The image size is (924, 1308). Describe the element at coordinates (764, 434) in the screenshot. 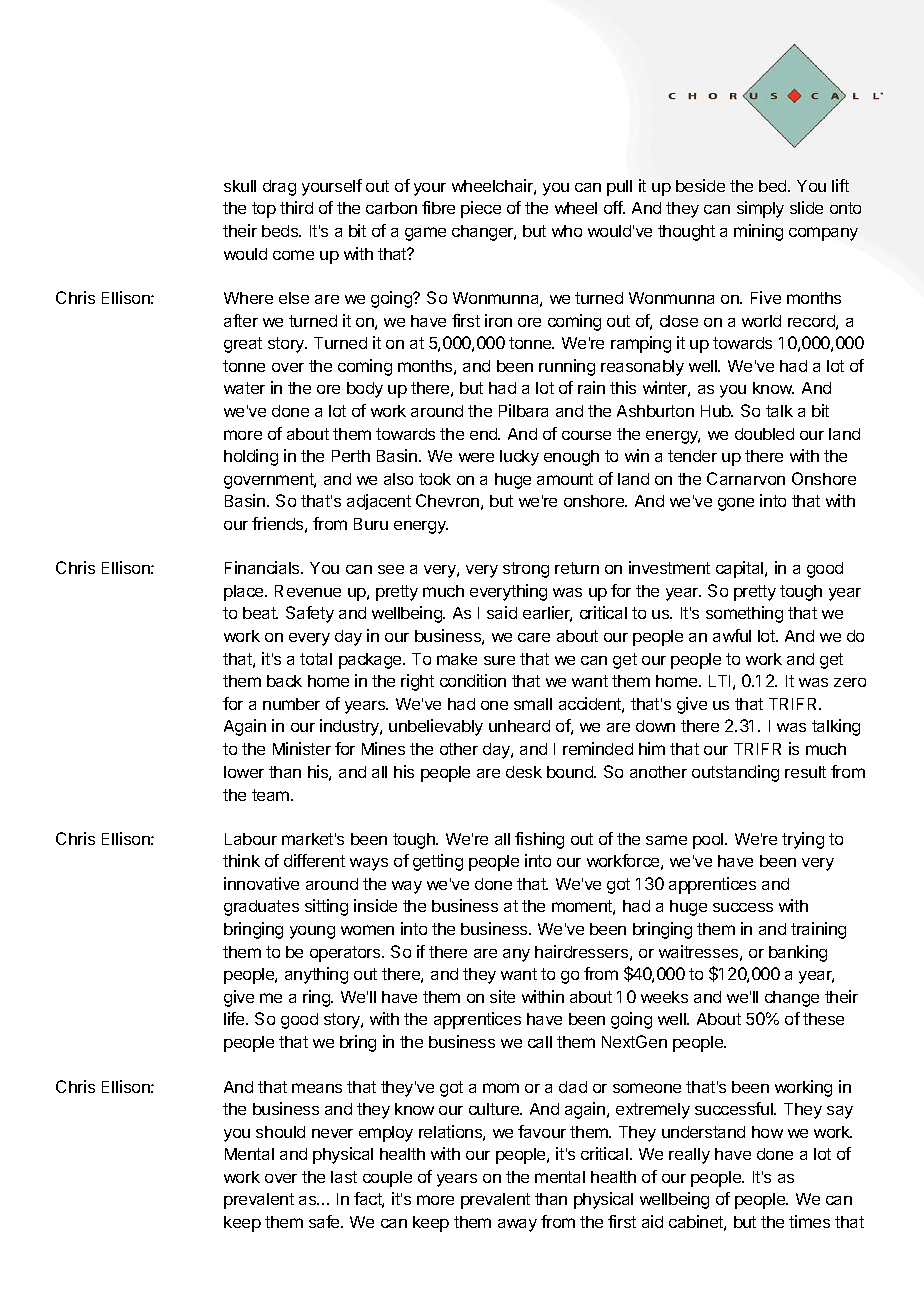

I see `doubled` at that location.
